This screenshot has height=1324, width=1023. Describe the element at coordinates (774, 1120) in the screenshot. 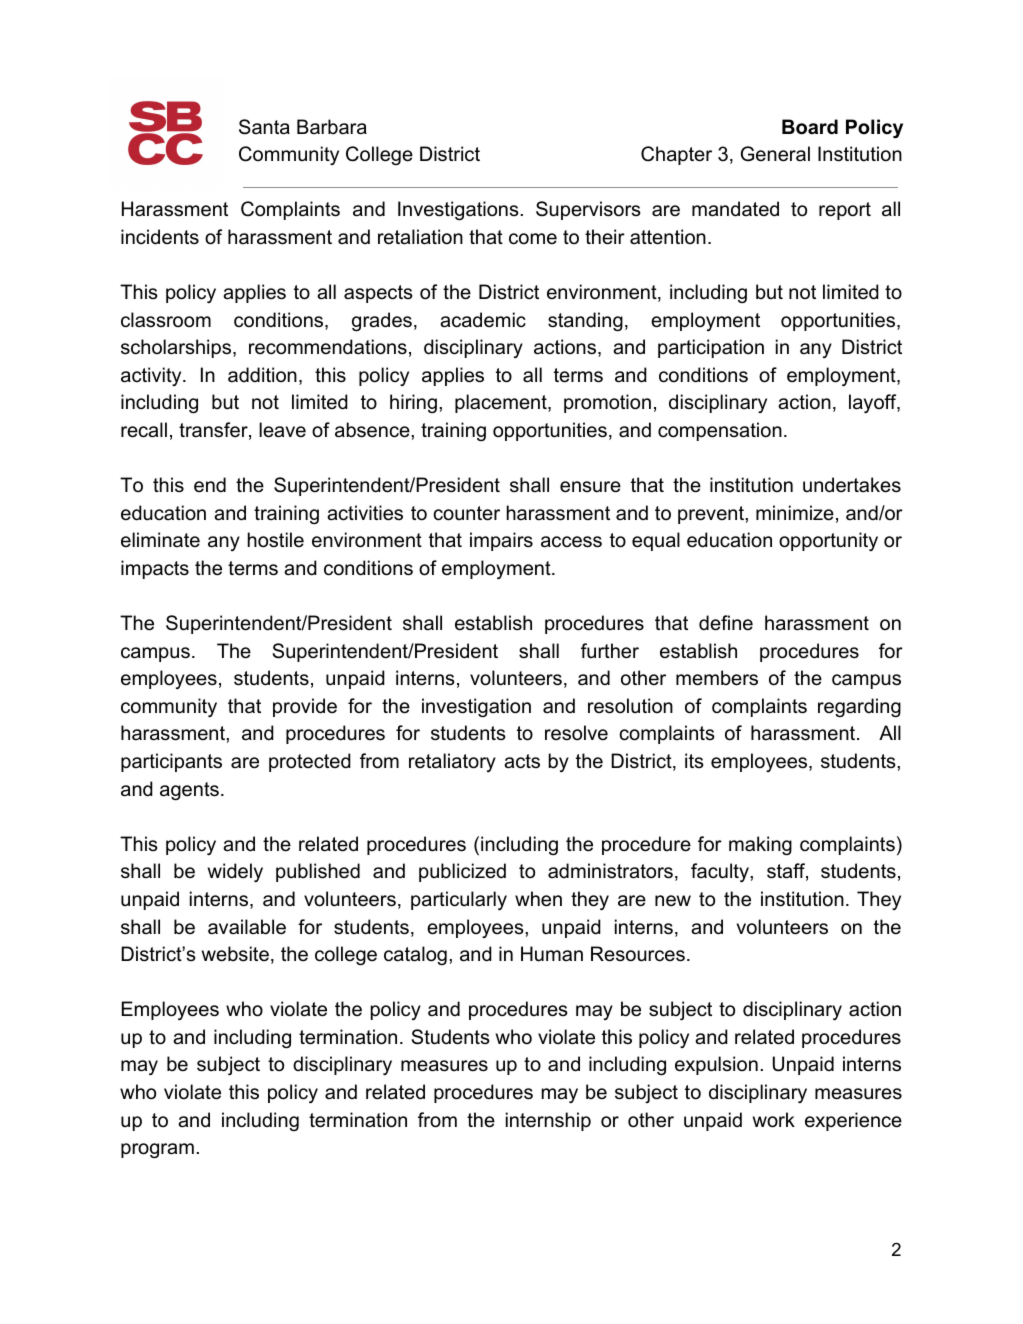

I see `work` at that location.
